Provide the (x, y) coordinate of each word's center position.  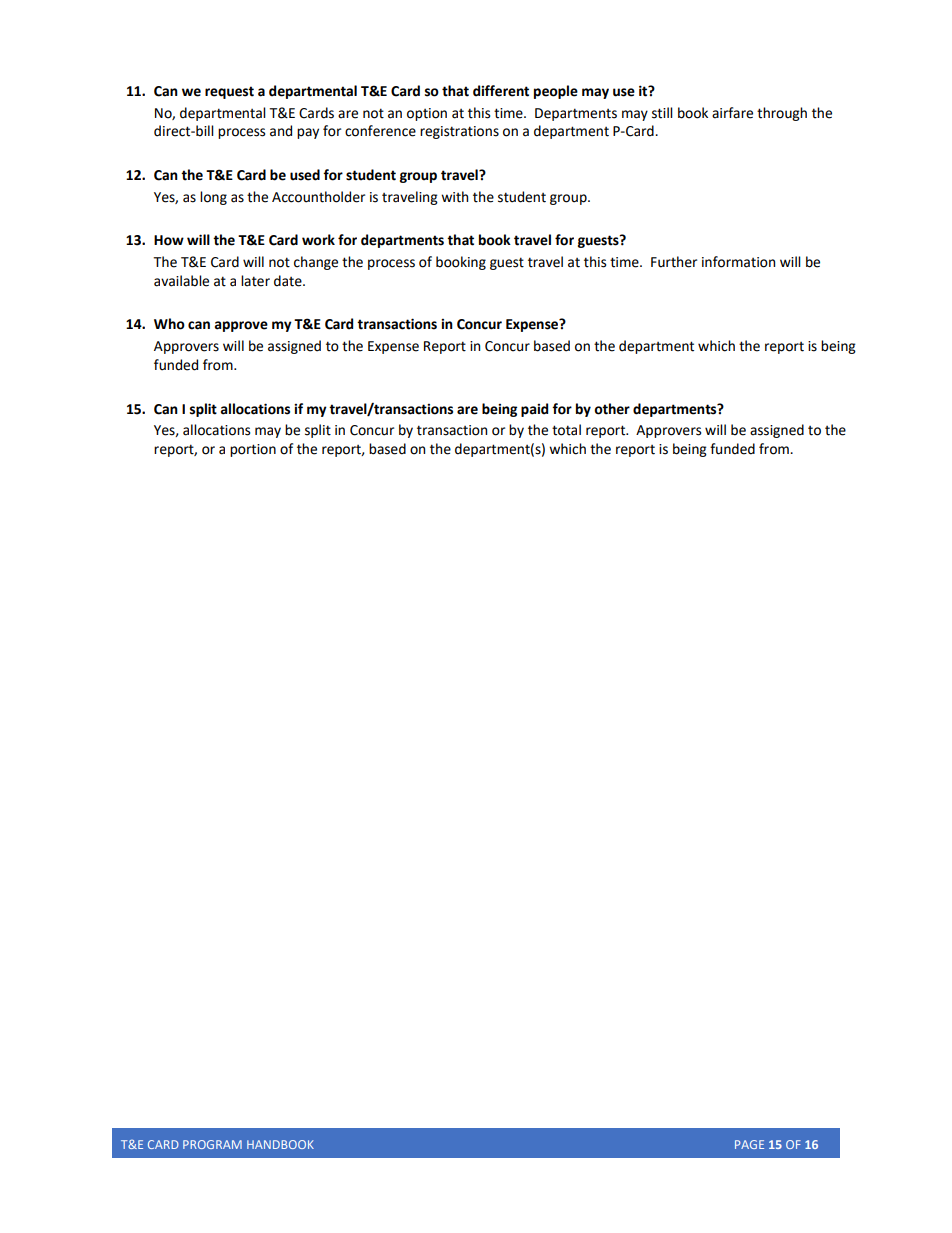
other (612, 409)
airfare (732, 113)
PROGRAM (212, 1144)
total (566, 430)
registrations (459, 132)
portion (253, 450)
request (229, 92)
